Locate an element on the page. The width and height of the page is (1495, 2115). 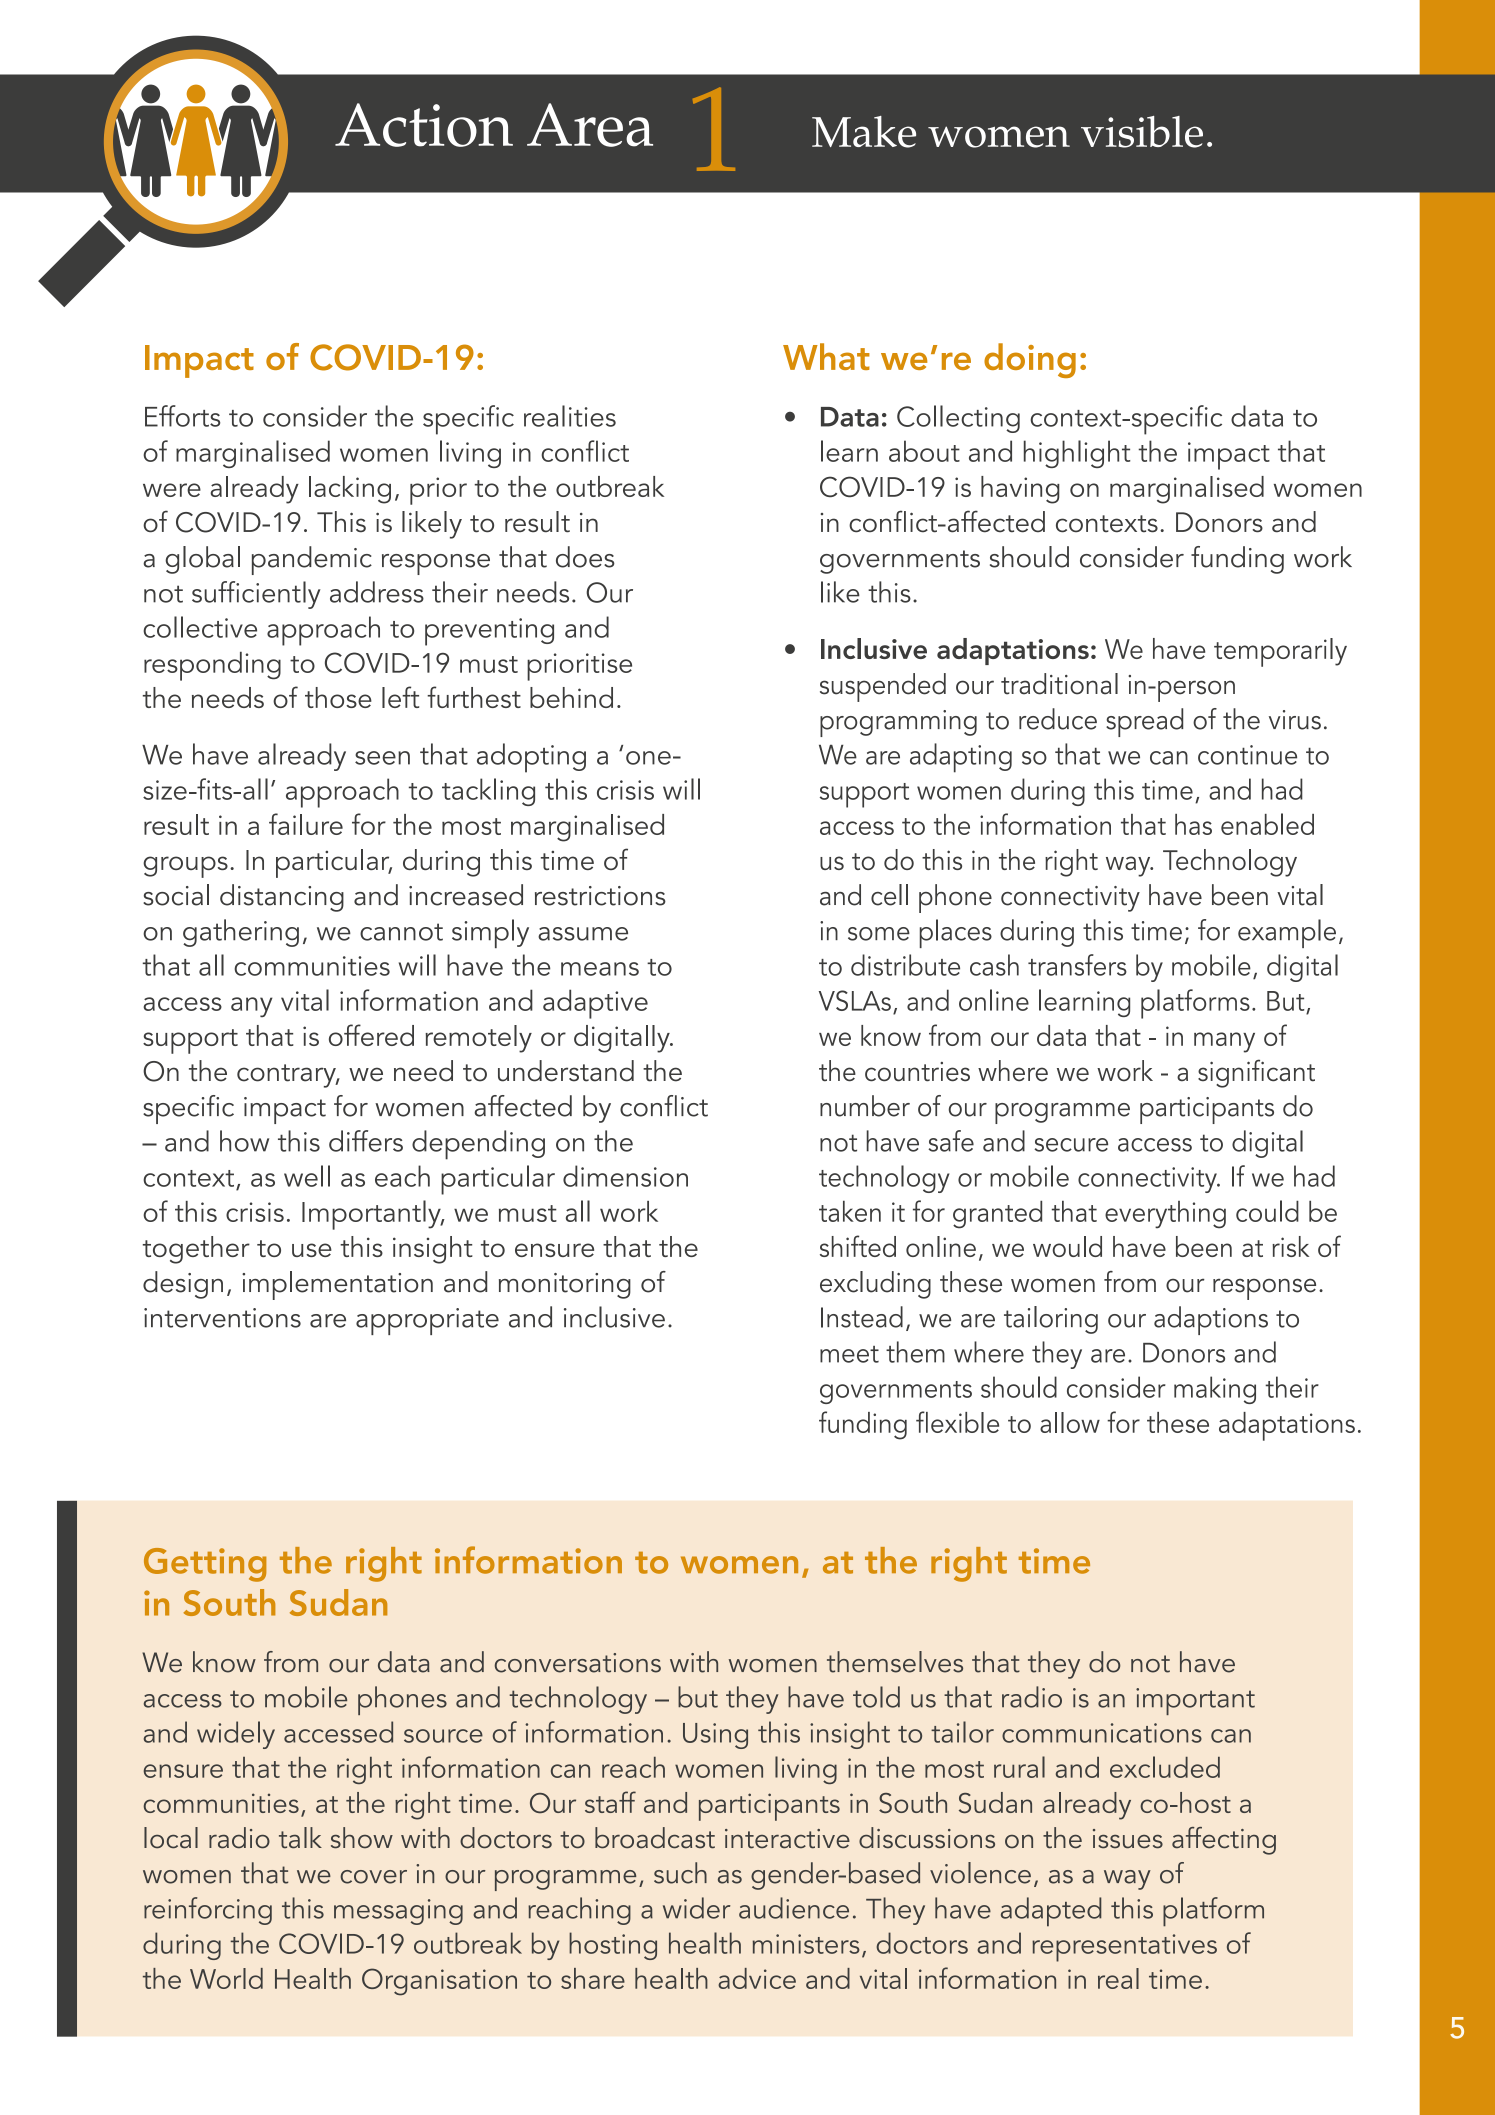
Getting is located at coordinates (205, 1565).
